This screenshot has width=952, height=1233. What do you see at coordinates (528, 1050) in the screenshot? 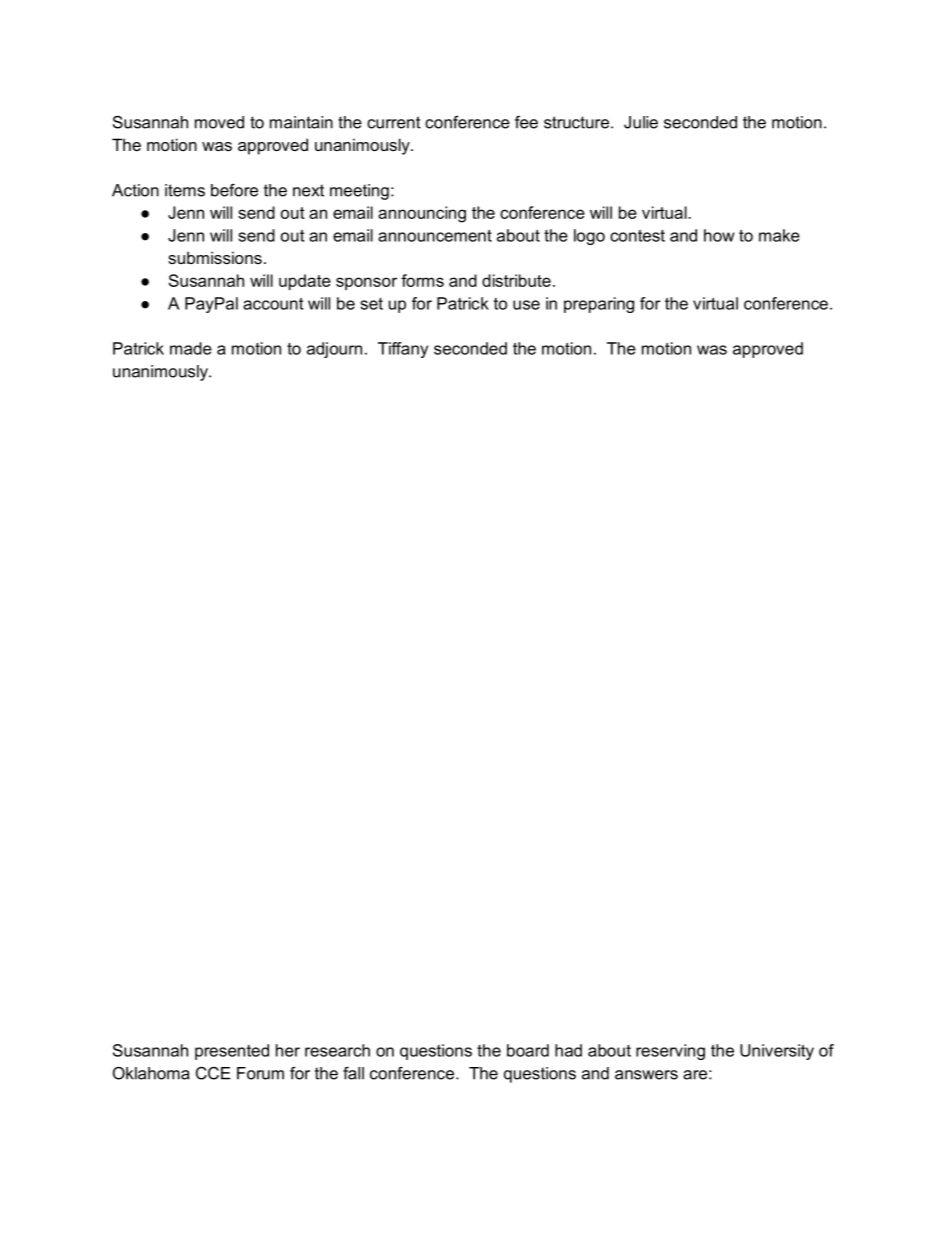
I see `board` at bounding box center [528, 1050].
